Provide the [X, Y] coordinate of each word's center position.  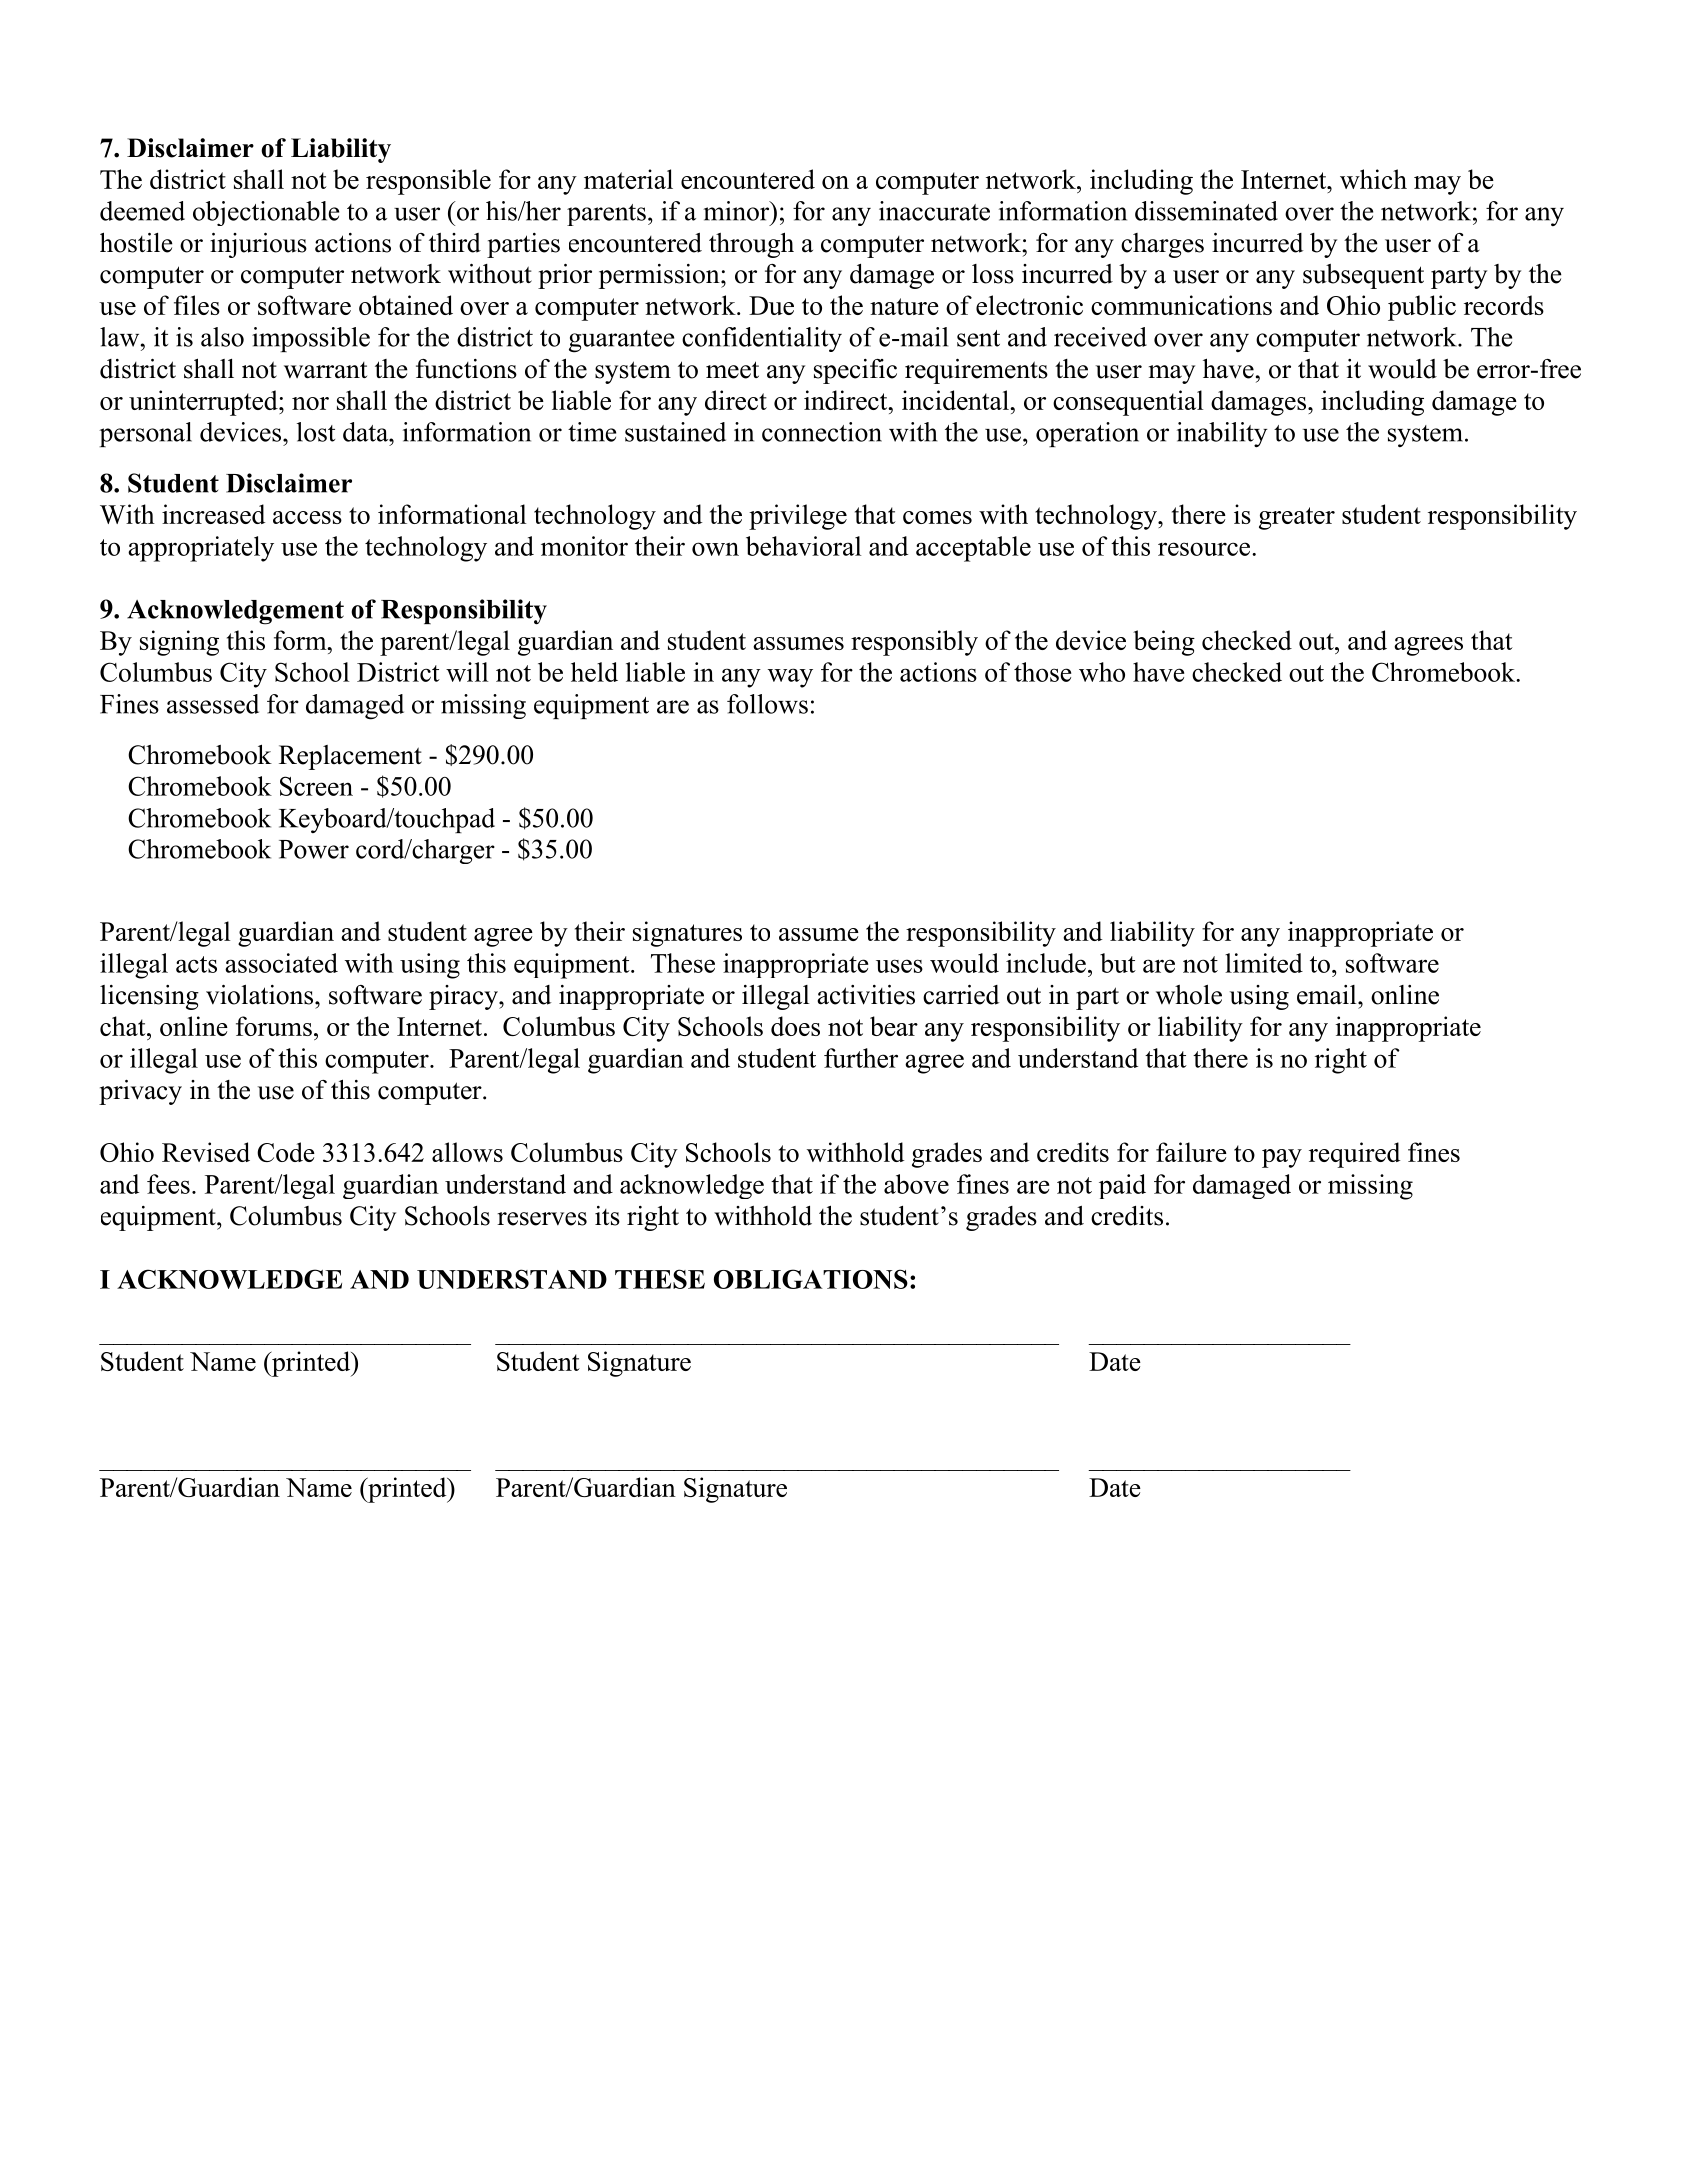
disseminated [1206, 211]
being [1164, 643]
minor [737, 211]
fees [168, 1184]
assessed [213, 704]
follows [767, 704]
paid [1122, 1186]
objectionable [266, 213]
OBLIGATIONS [811, 1279]
